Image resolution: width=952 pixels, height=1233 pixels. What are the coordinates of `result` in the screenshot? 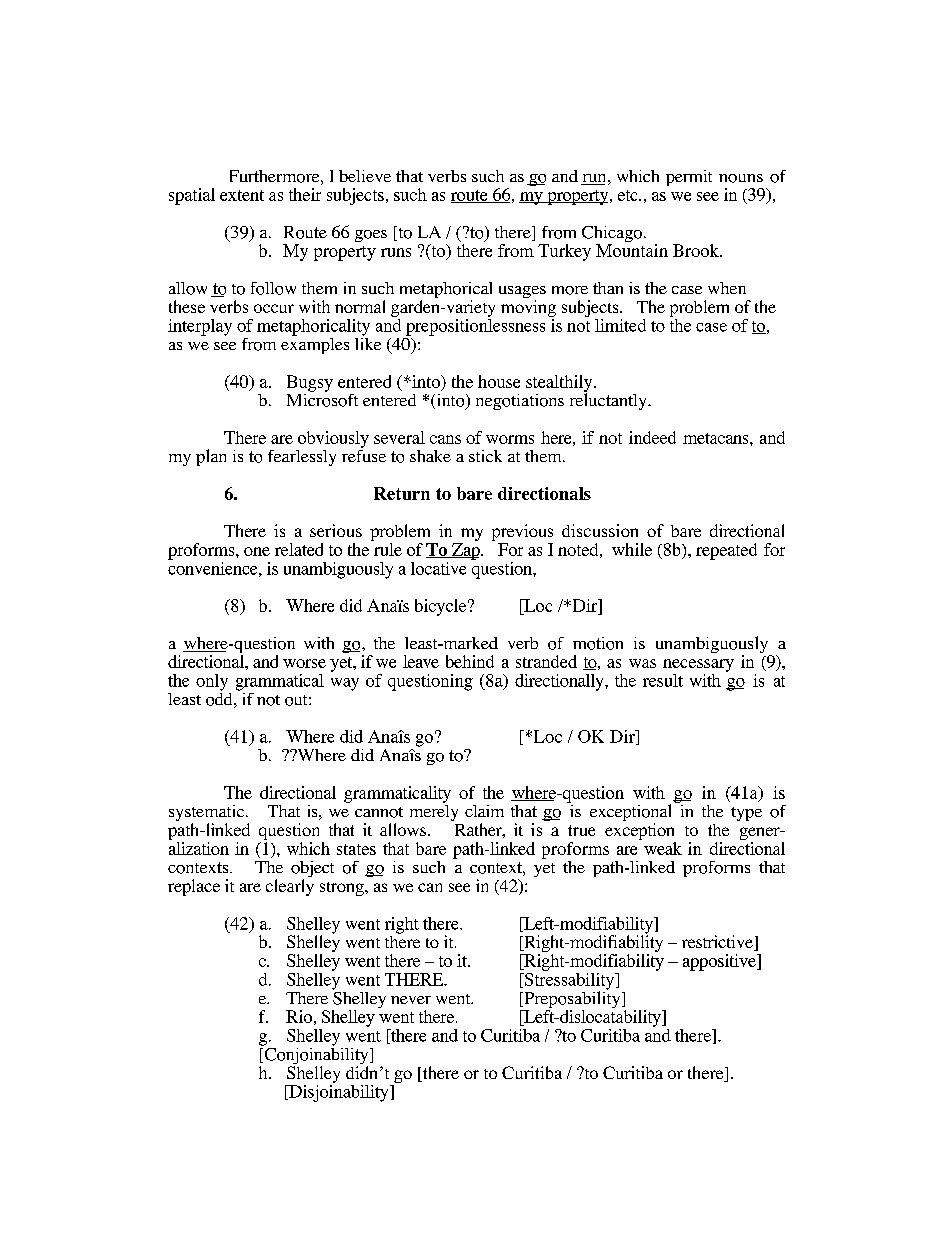 It's located at (663, 680).
